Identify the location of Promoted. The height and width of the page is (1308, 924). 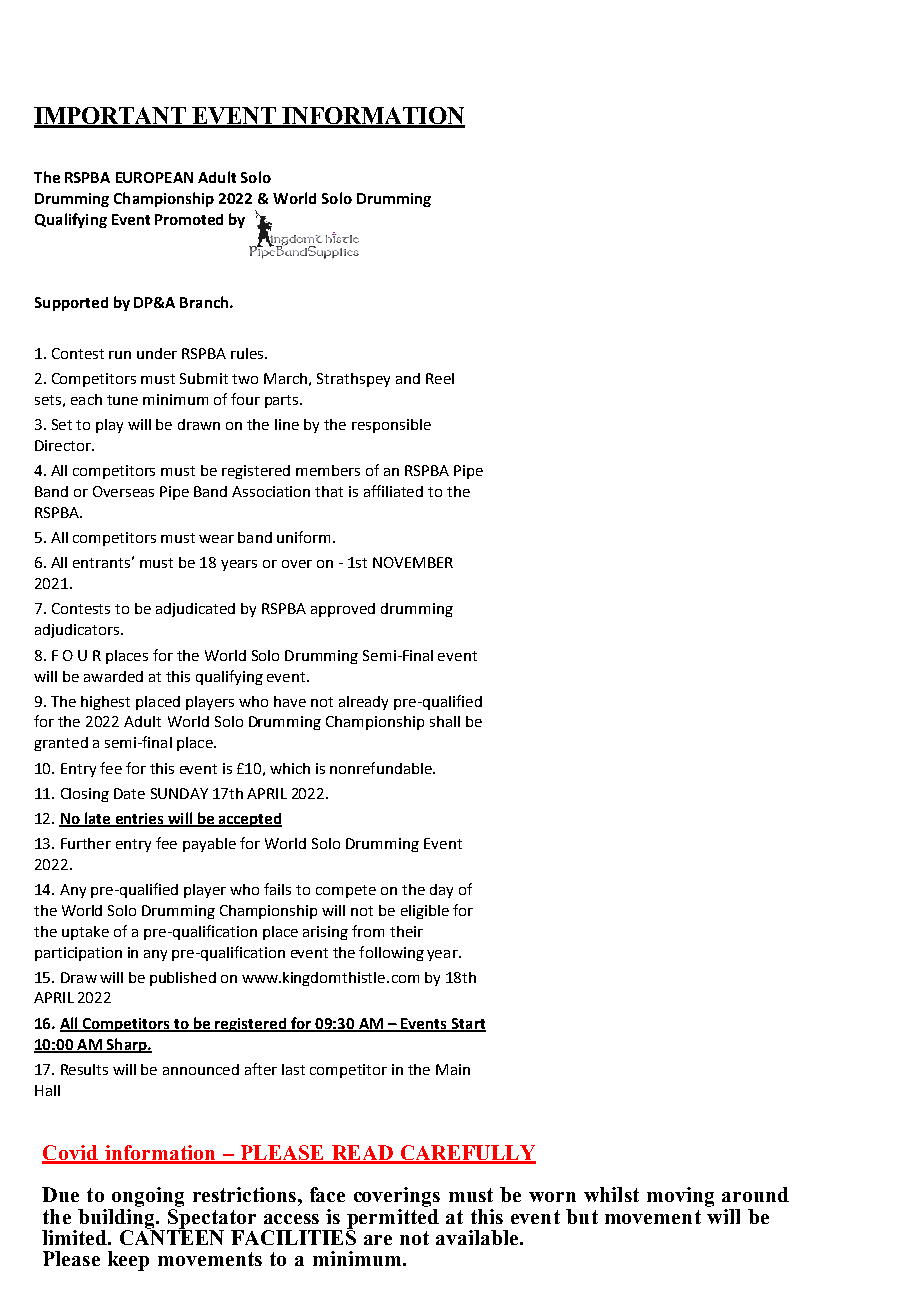
(189, 219).
